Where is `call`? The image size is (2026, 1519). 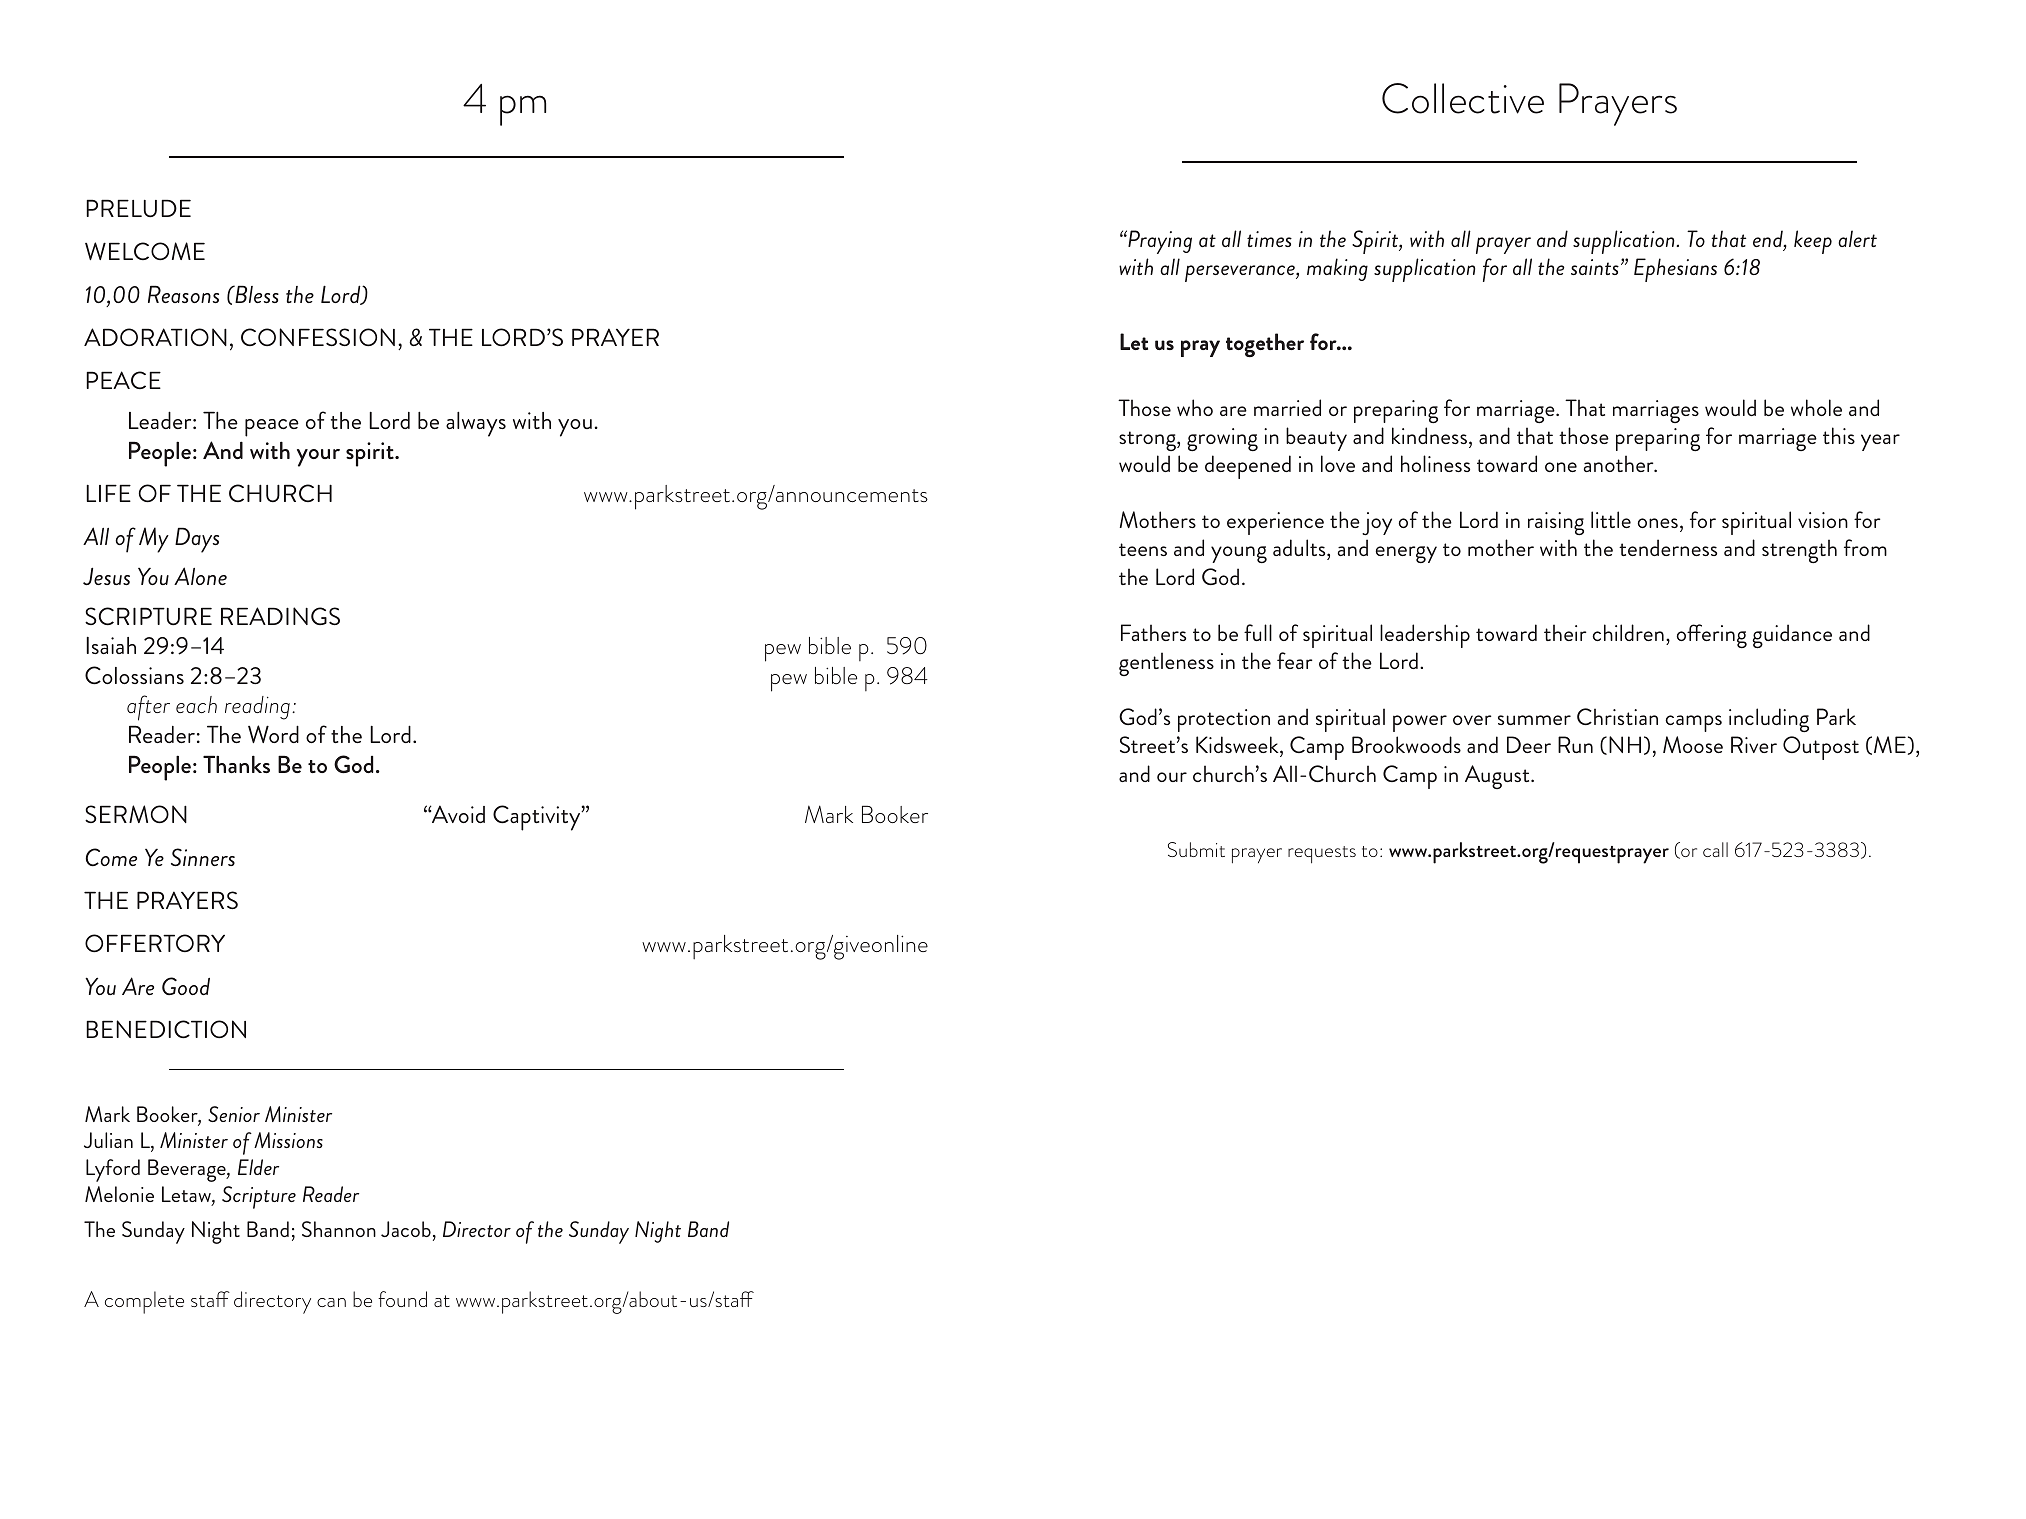 call is located at coordinates (1715, 849).
